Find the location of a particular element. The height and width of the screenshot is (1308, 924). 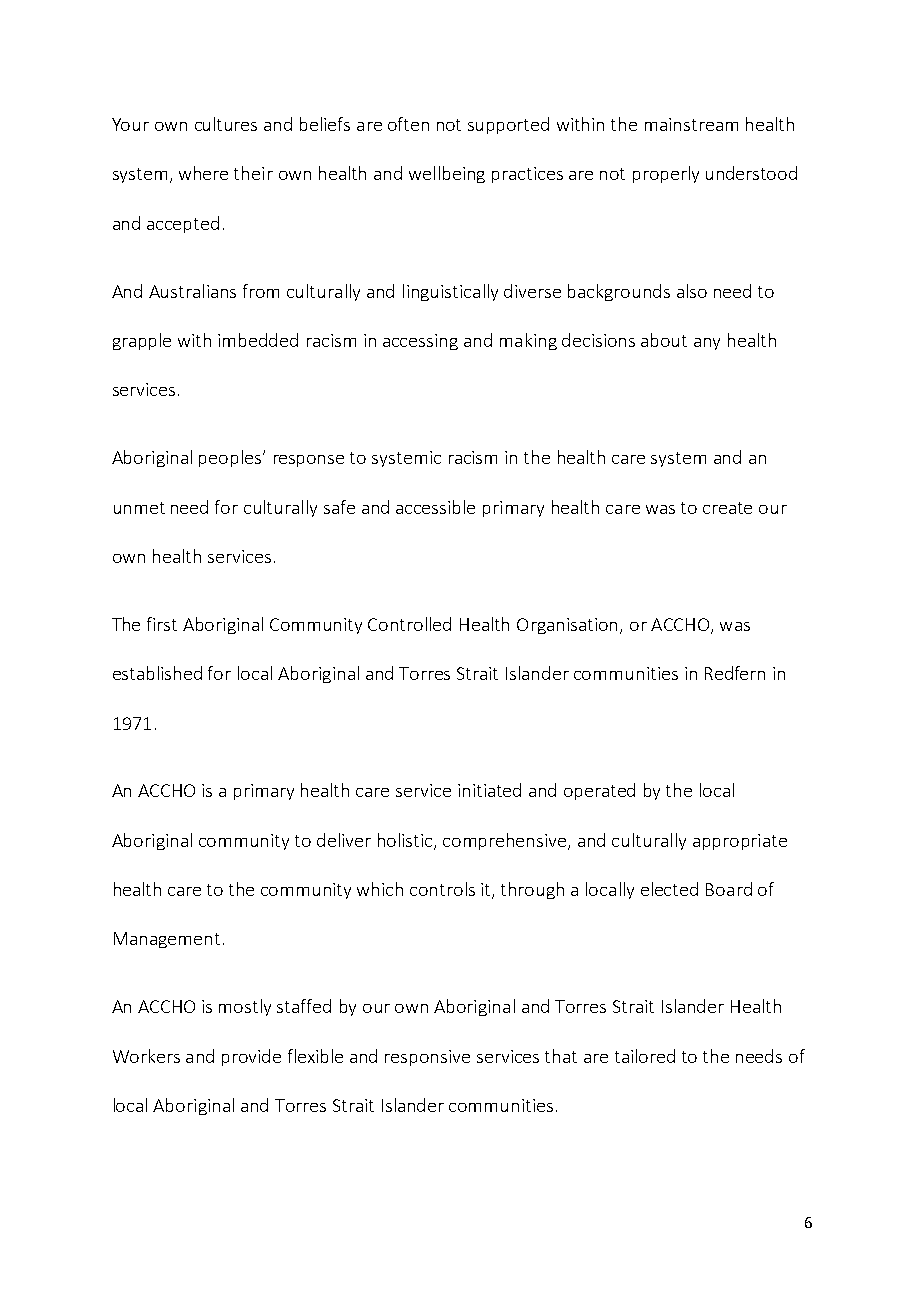

where is located at coordinates (203, 173).
